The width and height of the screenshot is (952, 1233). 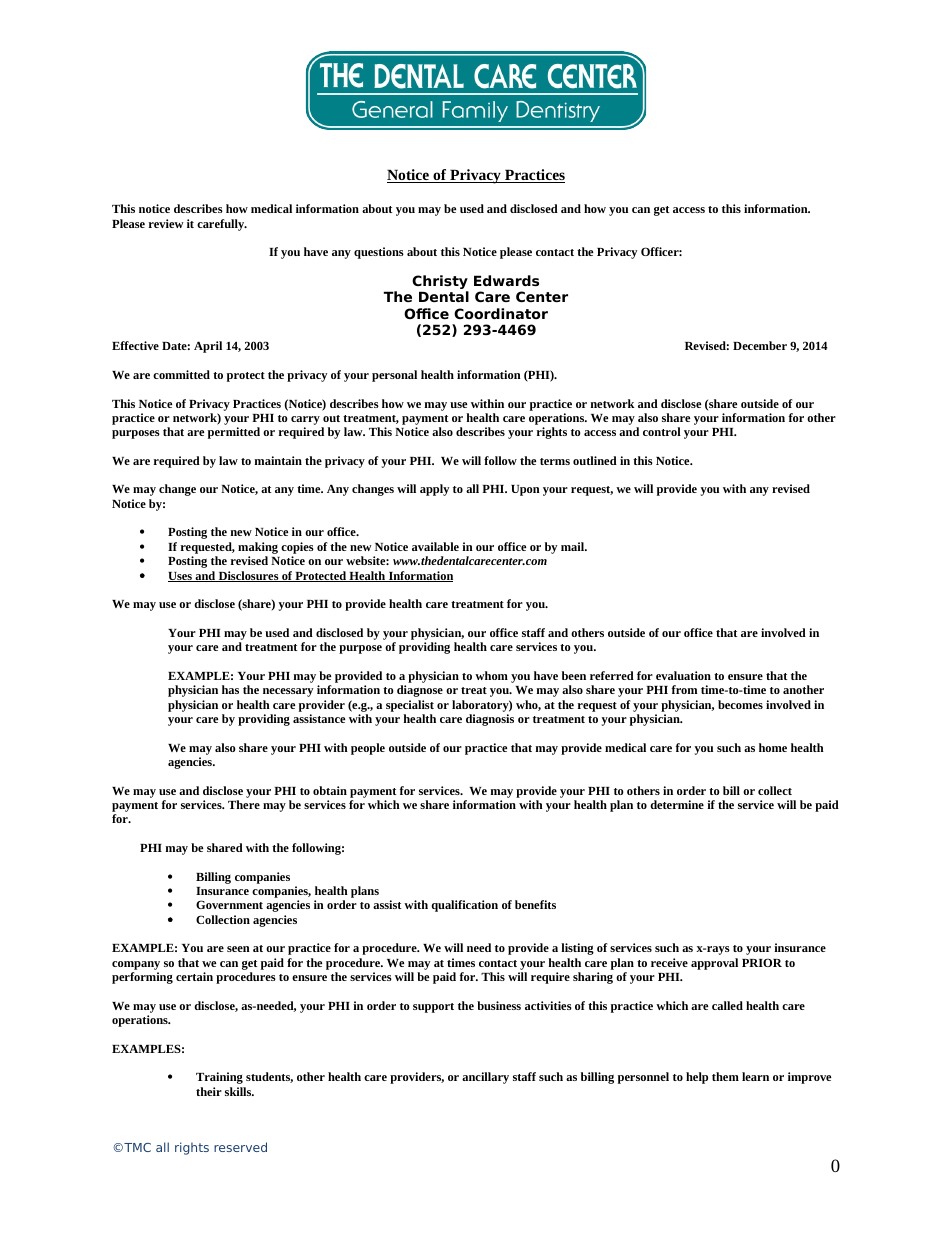 I want to click on becomes, so click(x=740, y=704).
